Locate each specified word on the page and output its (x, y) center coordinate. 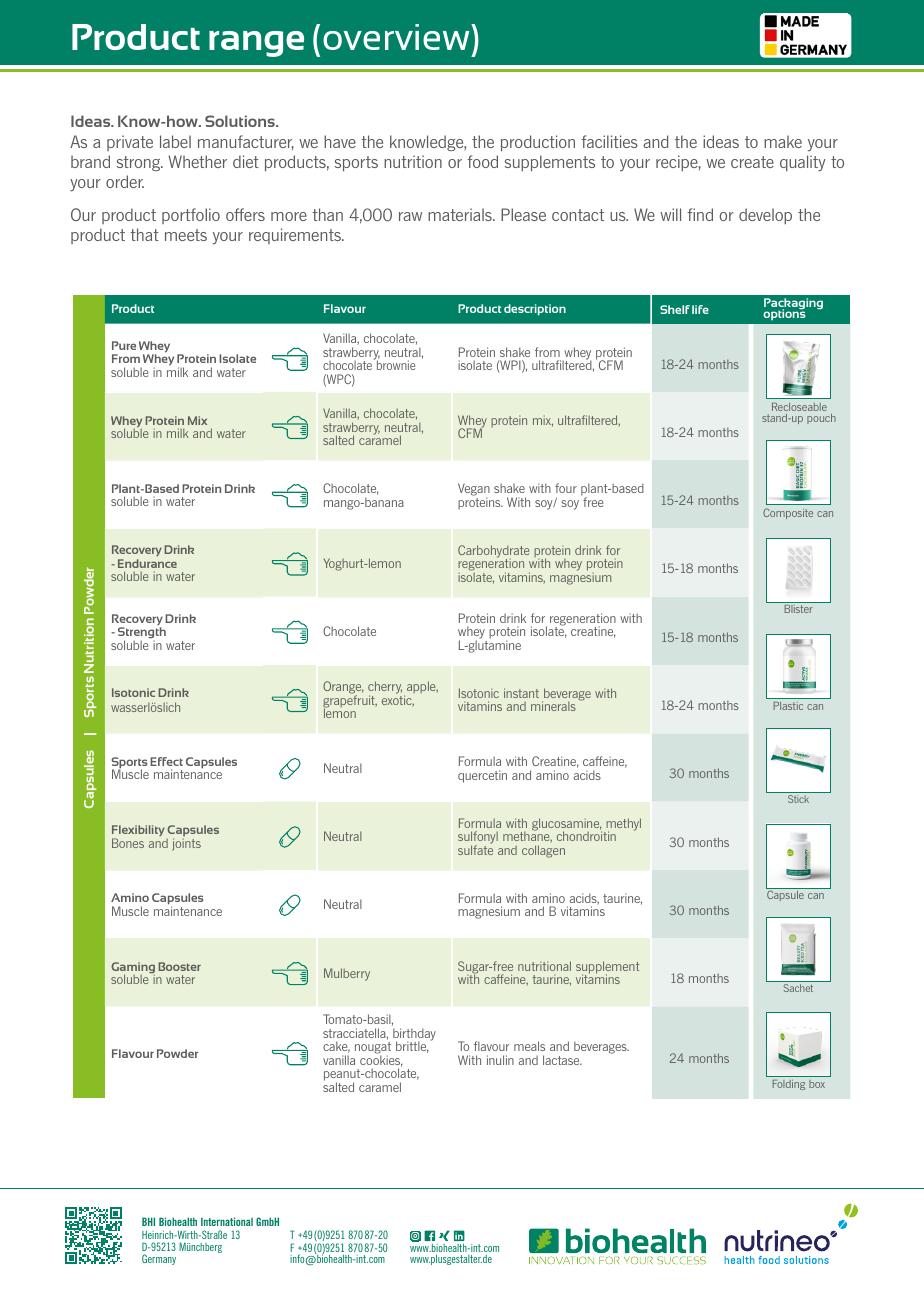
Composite (788, 513)
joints (186, 844)
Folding (789, 1085)
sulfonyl (478, 839)
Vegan (474, 491)
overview (397, 37)
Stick (798, 799)
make (783, 141)
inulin (500, 1060)
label (175, 141)
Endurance (147, 563)
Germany (159, 1259)
